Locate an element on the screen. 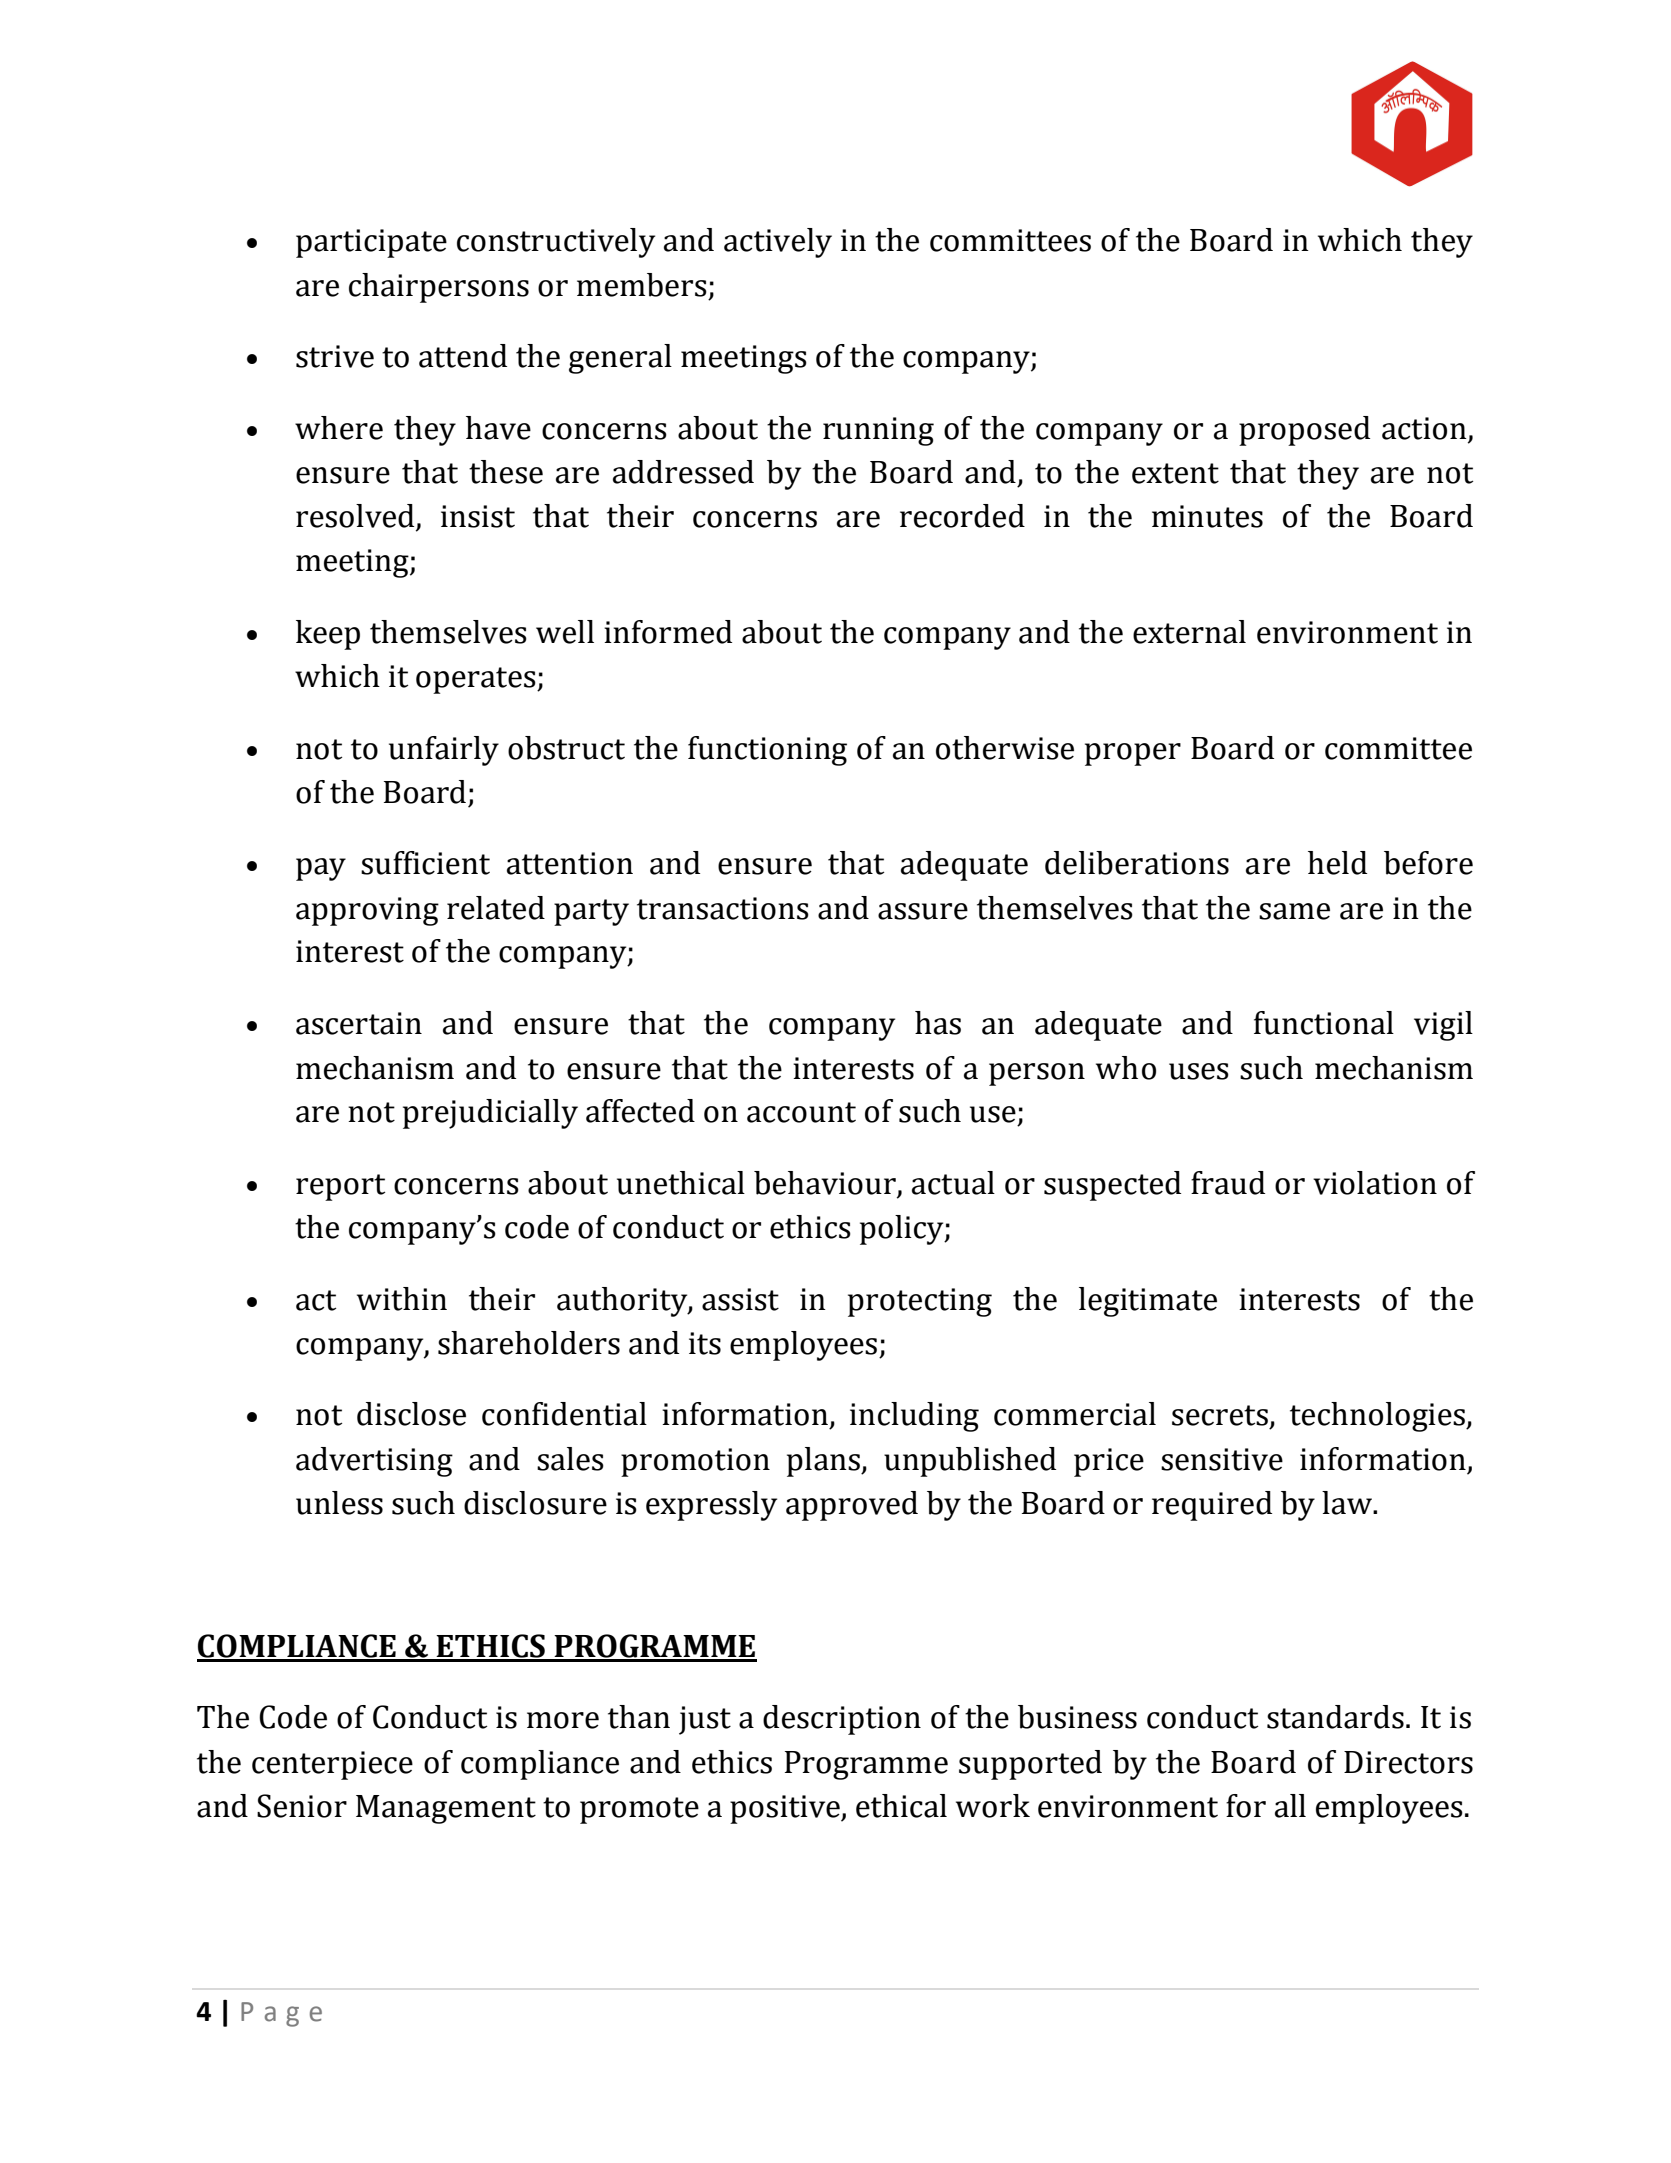 Image resolution: width=1671 pixels, height=2163 pixels. proposed is located at coordinates (1304, 431).
